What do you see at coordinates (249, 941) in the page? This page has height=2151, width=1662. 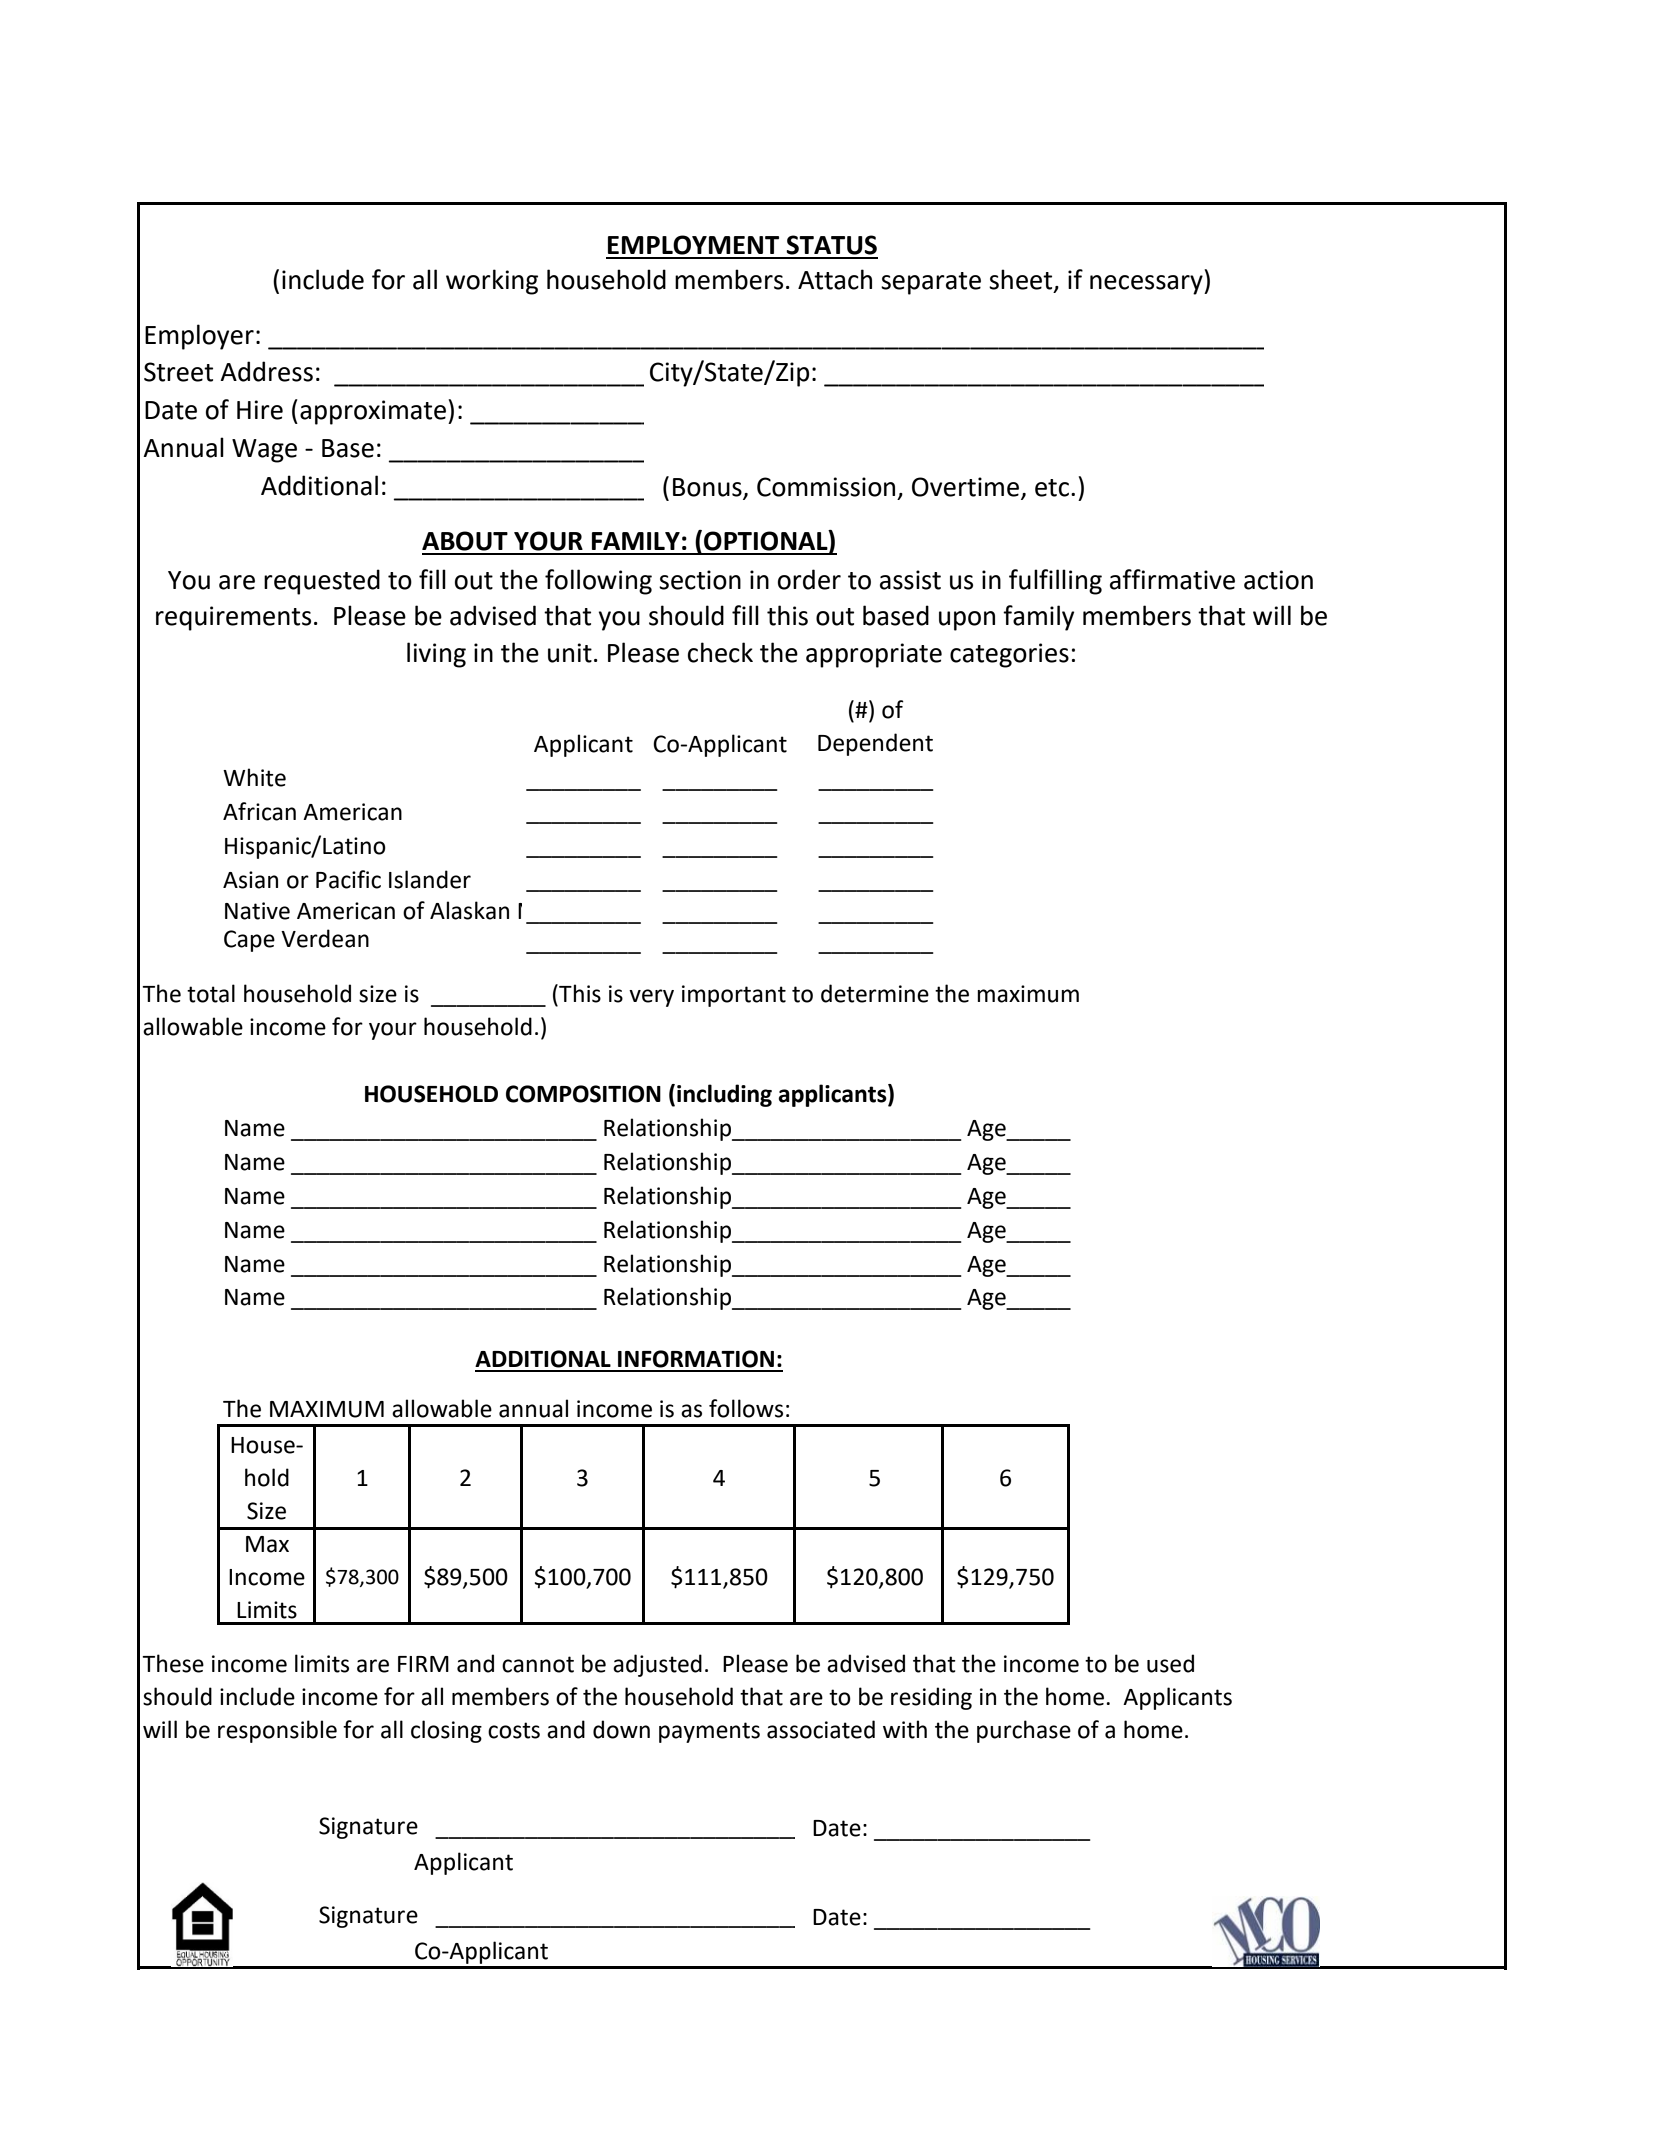 I see `Cape` at bounding box center [249, 941].
